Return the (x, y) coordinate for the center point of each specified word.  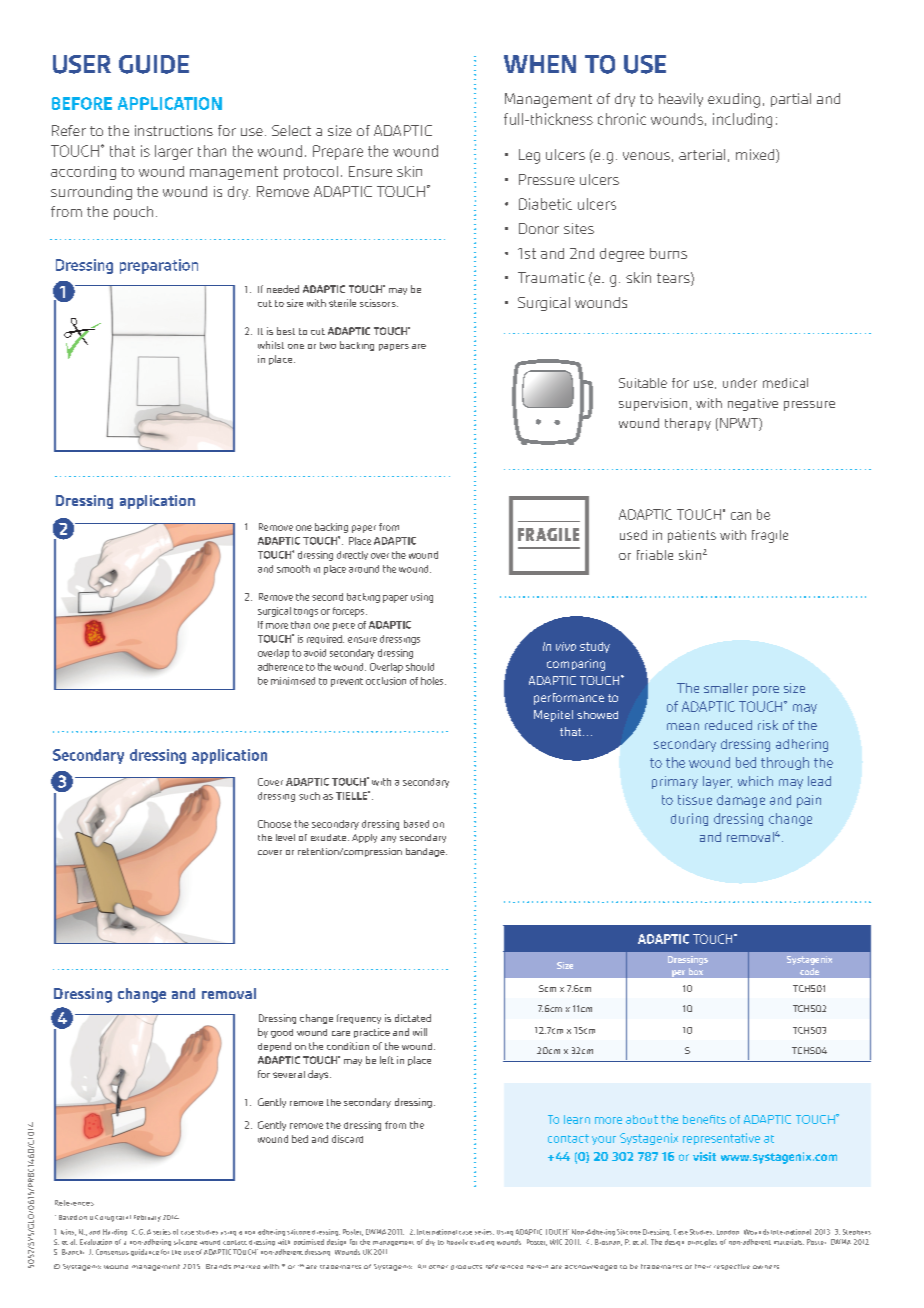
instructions (174, 130)
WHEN (540, 64)
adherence (280, 667)
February (147, 1218)
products (466, 1267)
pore (766, 691)
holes (433, 681)
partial (791, 100)
